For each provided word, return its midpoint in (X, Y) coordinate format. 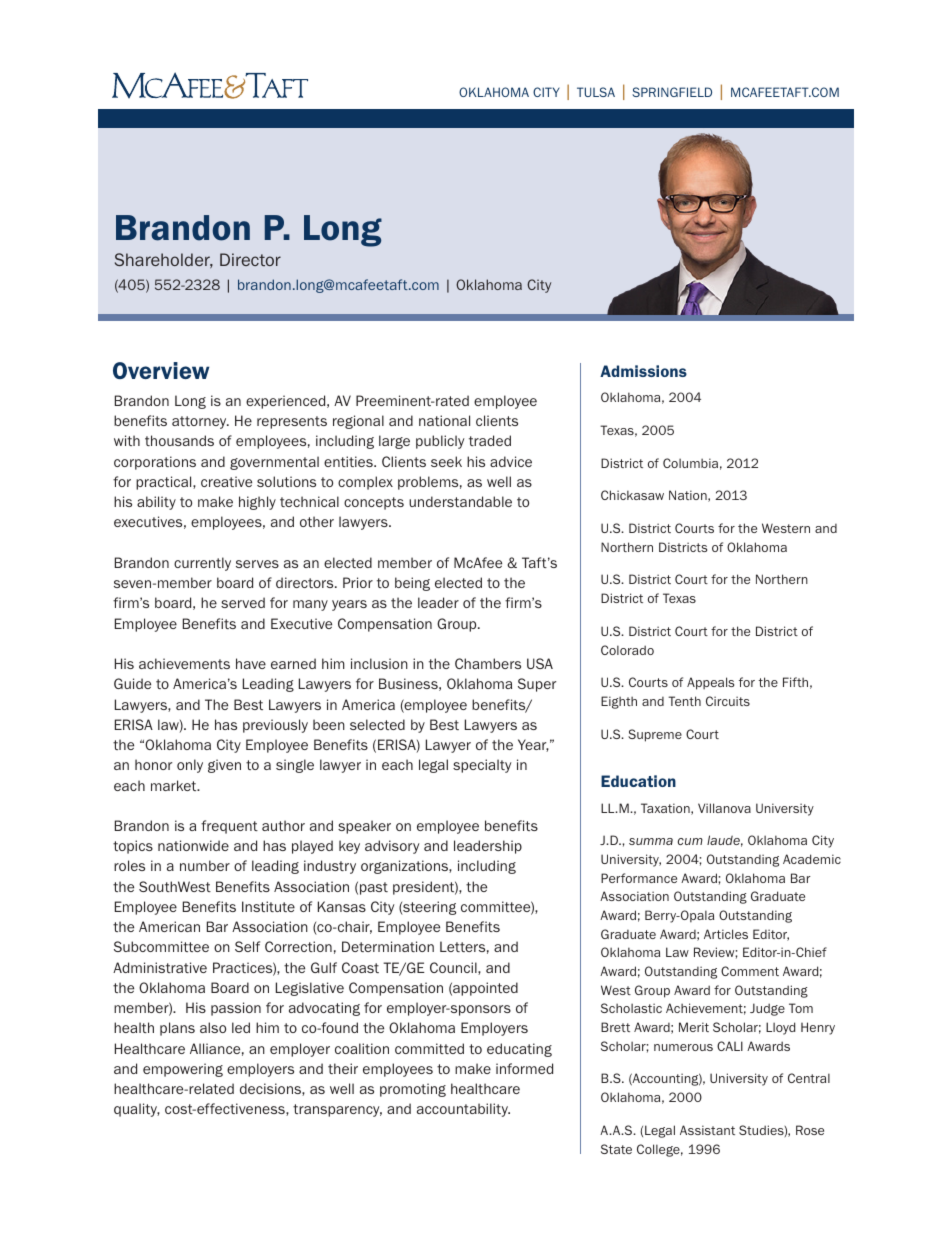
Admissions (643, 371)
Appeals (710, 683)
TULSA (596, 92)
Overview (161, 370)
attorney (200, 422)
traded (490, 440)
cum (690, 841)
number (205, 865)
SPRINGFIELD (672, 92)
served (243, 602)
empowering (183, 1070)
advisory (392, 847)
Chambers (488, 663)
